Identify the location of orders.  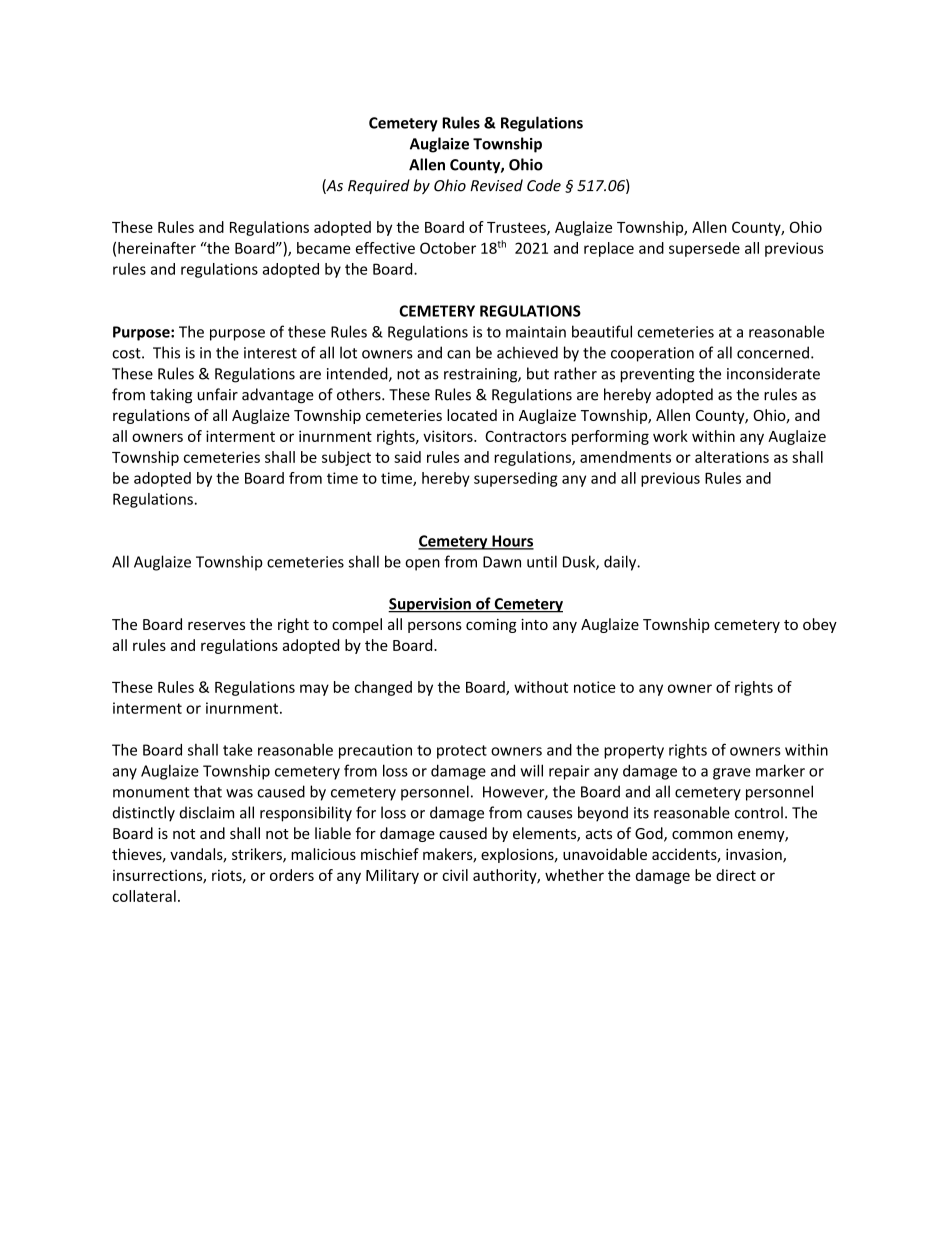
(292, 875).
